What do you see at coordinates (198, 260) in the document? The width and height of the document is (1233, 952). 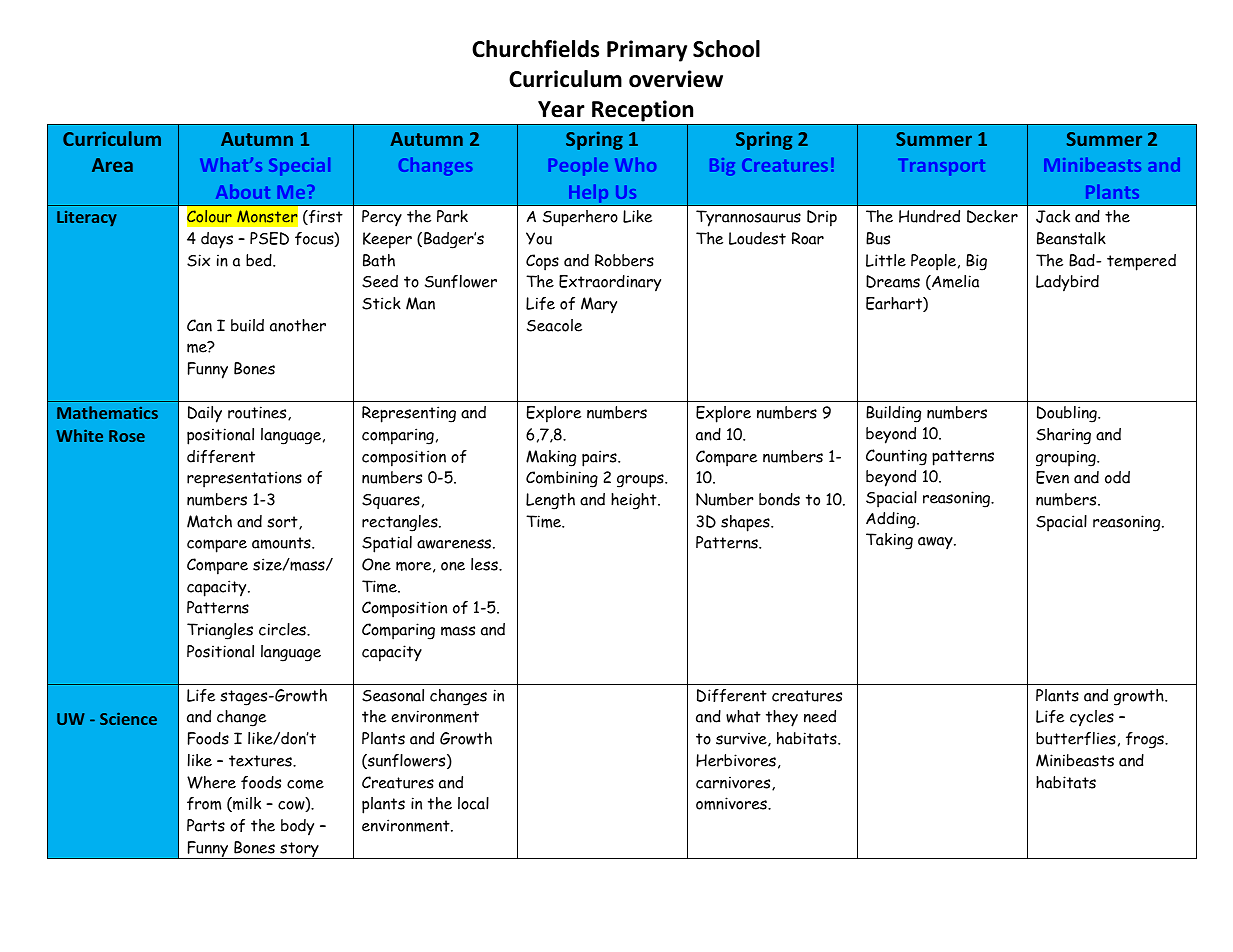 I see `Six` at bounding box center [198, 260].
